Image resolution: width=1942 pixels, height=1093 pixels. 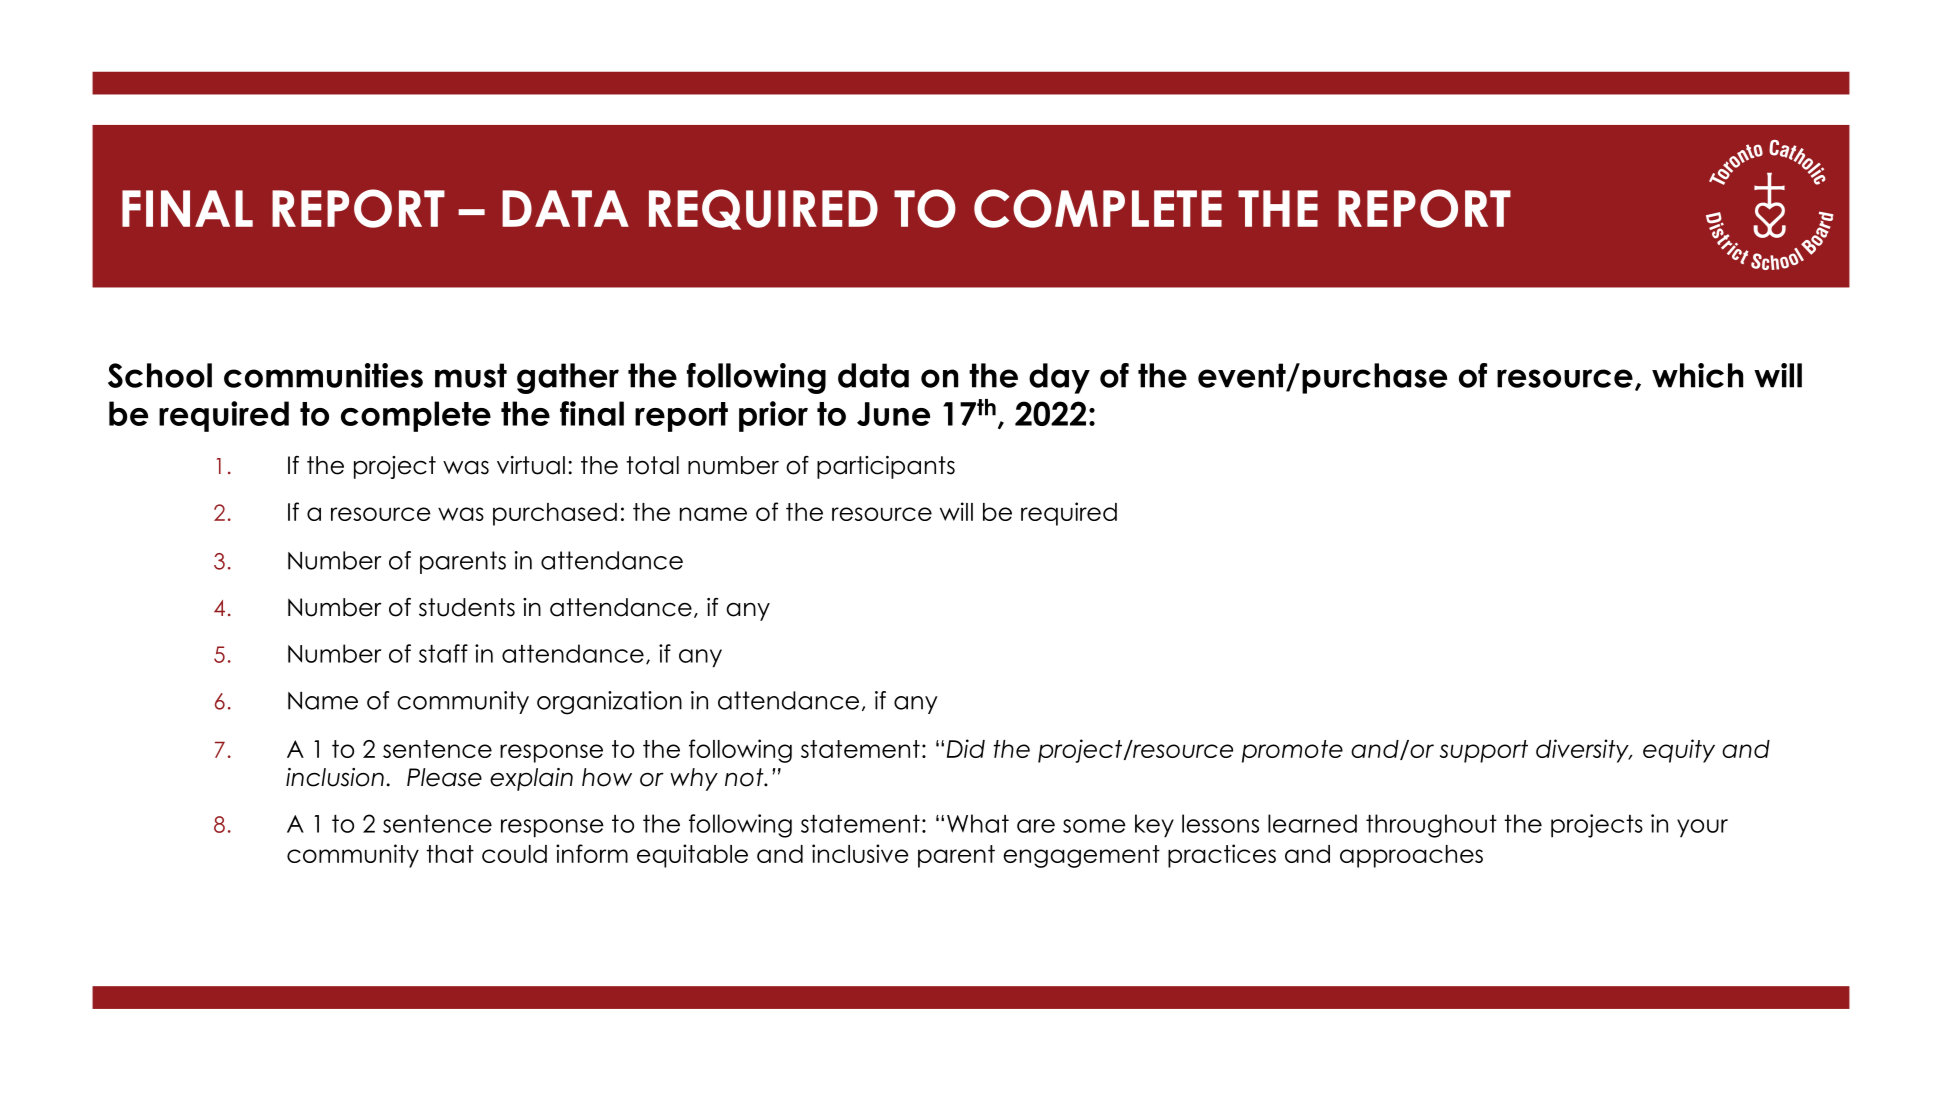 What do you see at coordinates (1059, 378) in the page?
I see `day` at bounding box center [1059, 378].
